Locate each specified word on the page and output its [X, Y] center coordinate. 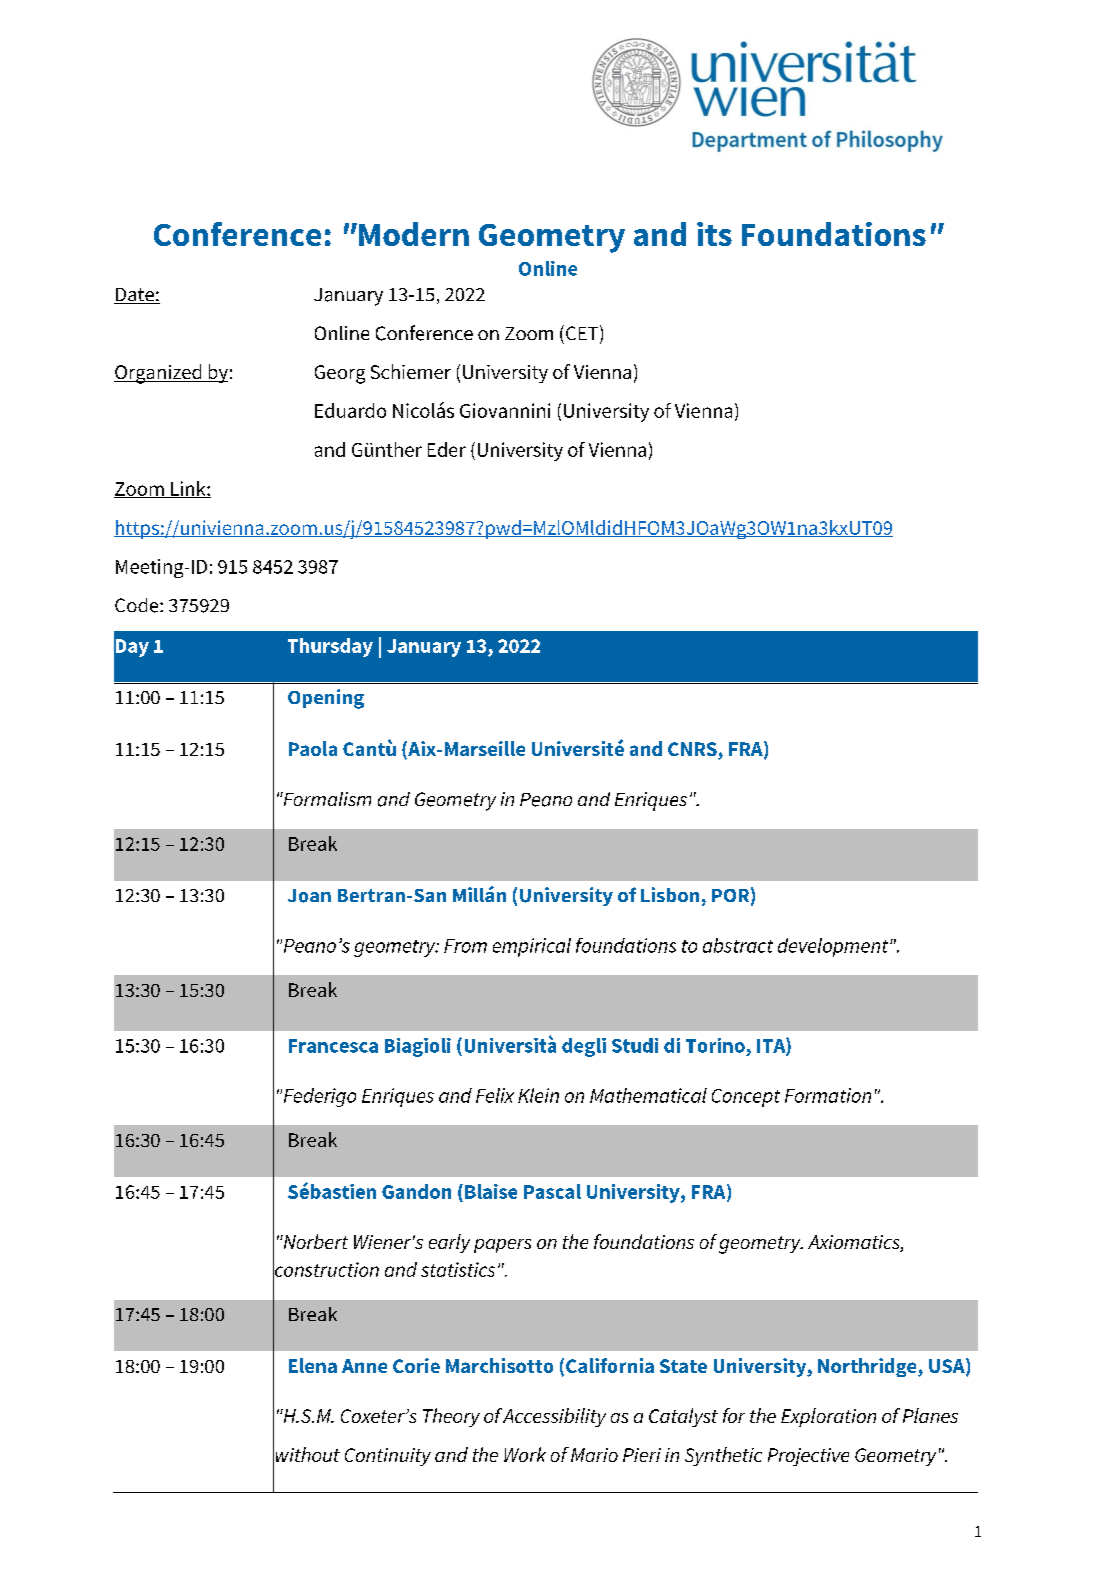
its [714, 234]
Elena [313, 1365]
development [834, 947]
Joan [309, 896]
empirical [532, 947]
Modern [414, 234]
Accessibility [554, 1417]
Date [135, 296]
